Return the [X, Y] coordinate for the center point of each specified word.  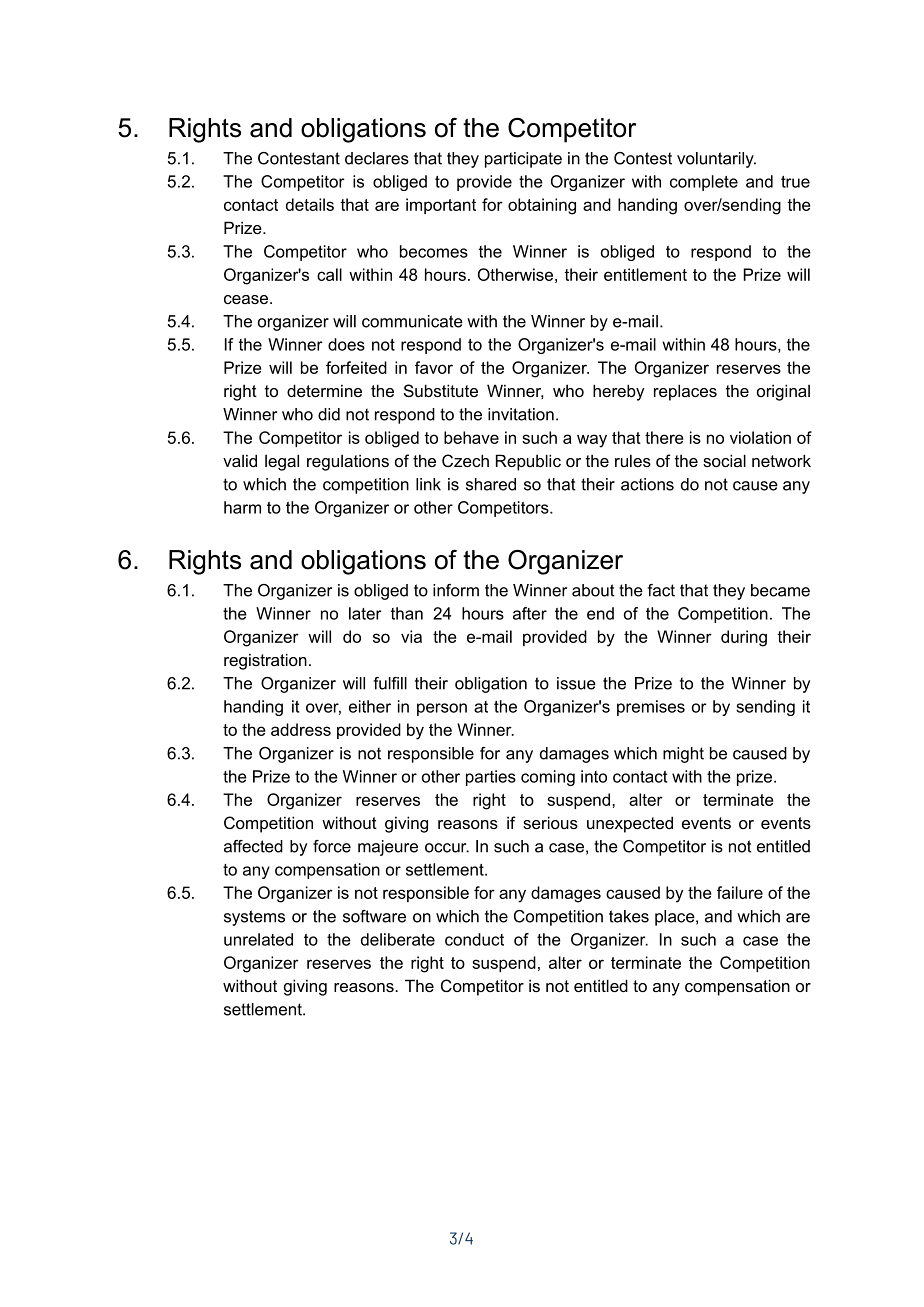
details [310, 204]
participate [523, 160]
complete [704, 183]
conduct [474, 939]
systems [254, 918]
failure [740, 892]
